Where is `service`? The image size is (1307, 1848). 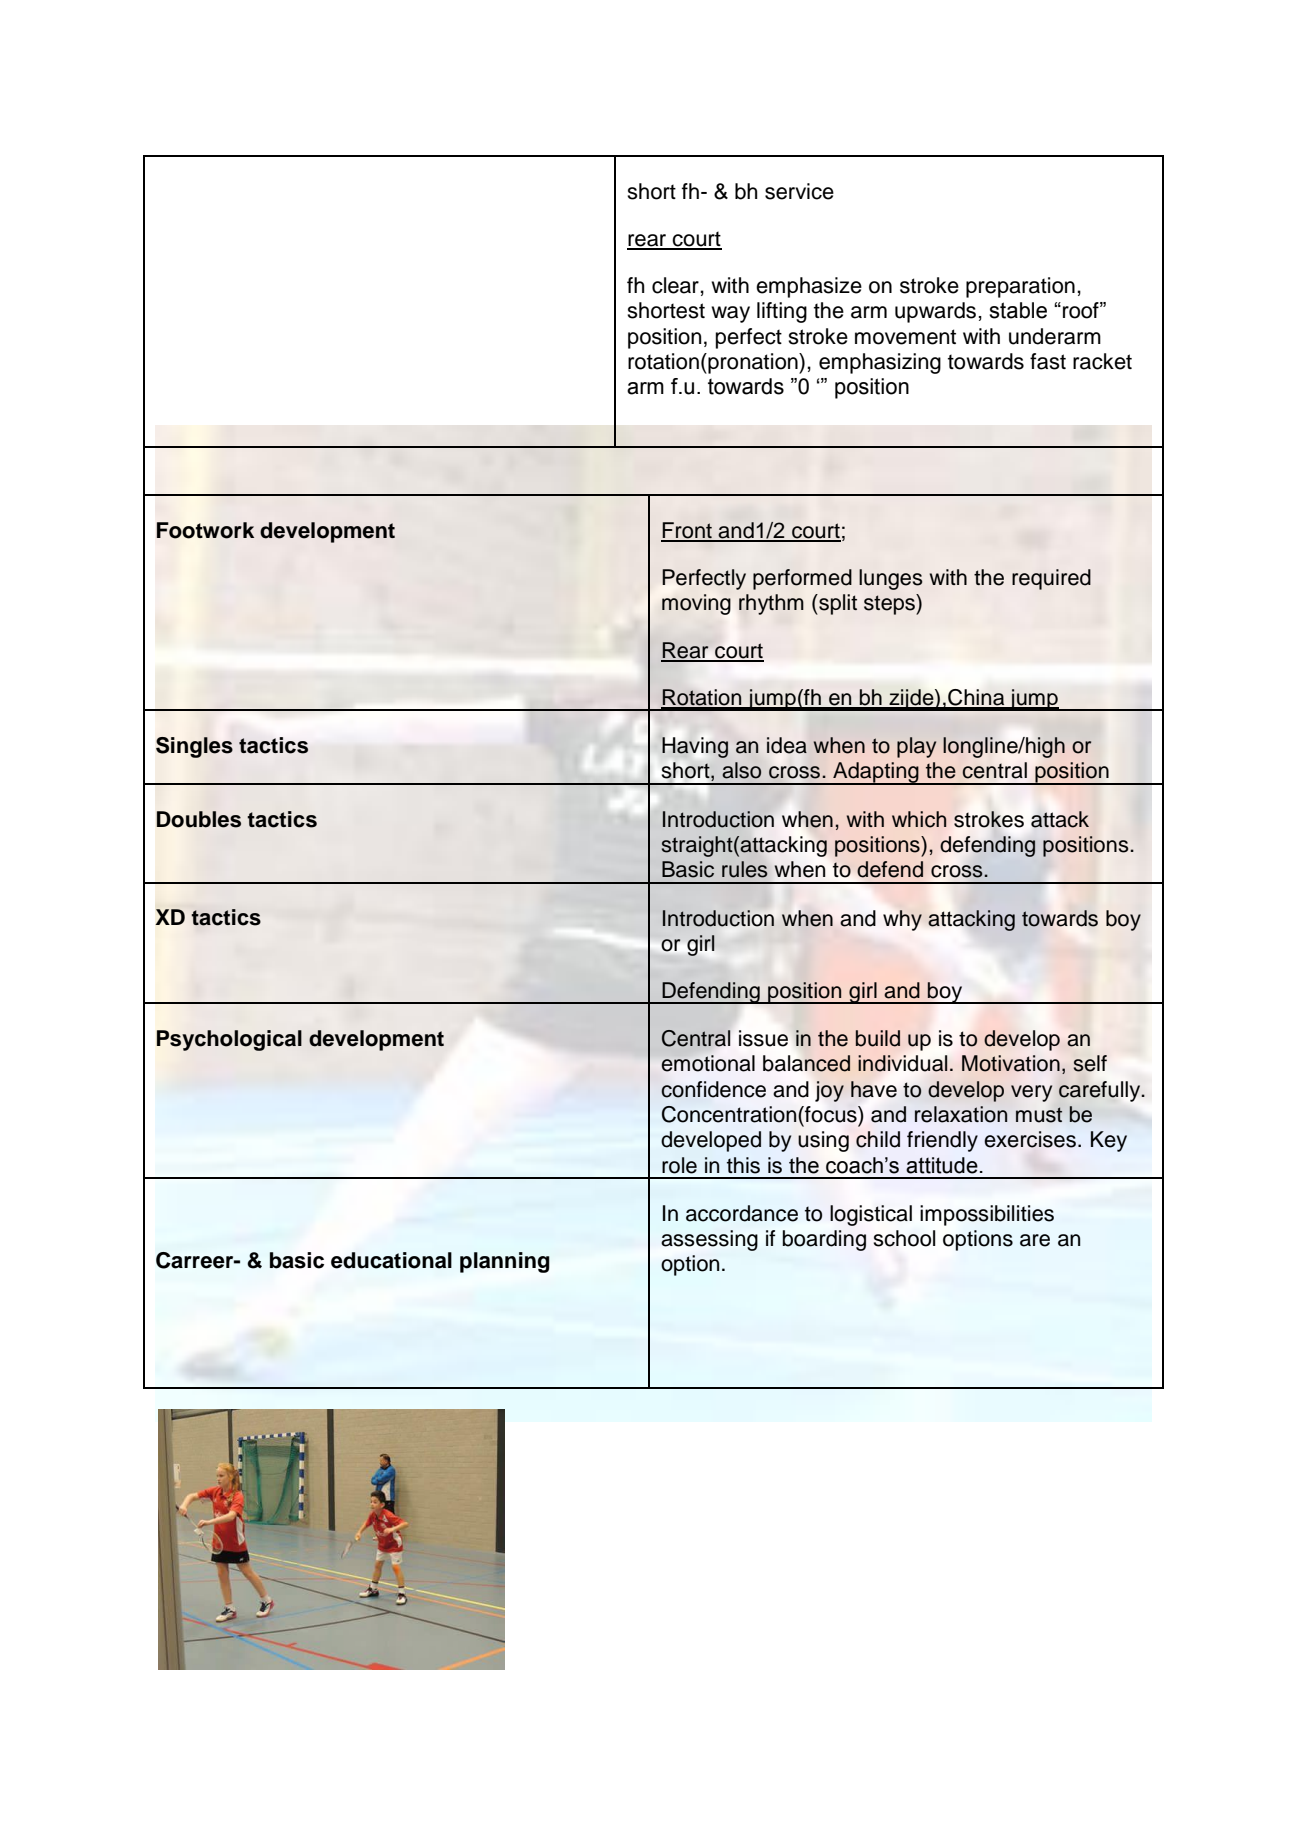 service is located at coordinates (799, 191).
